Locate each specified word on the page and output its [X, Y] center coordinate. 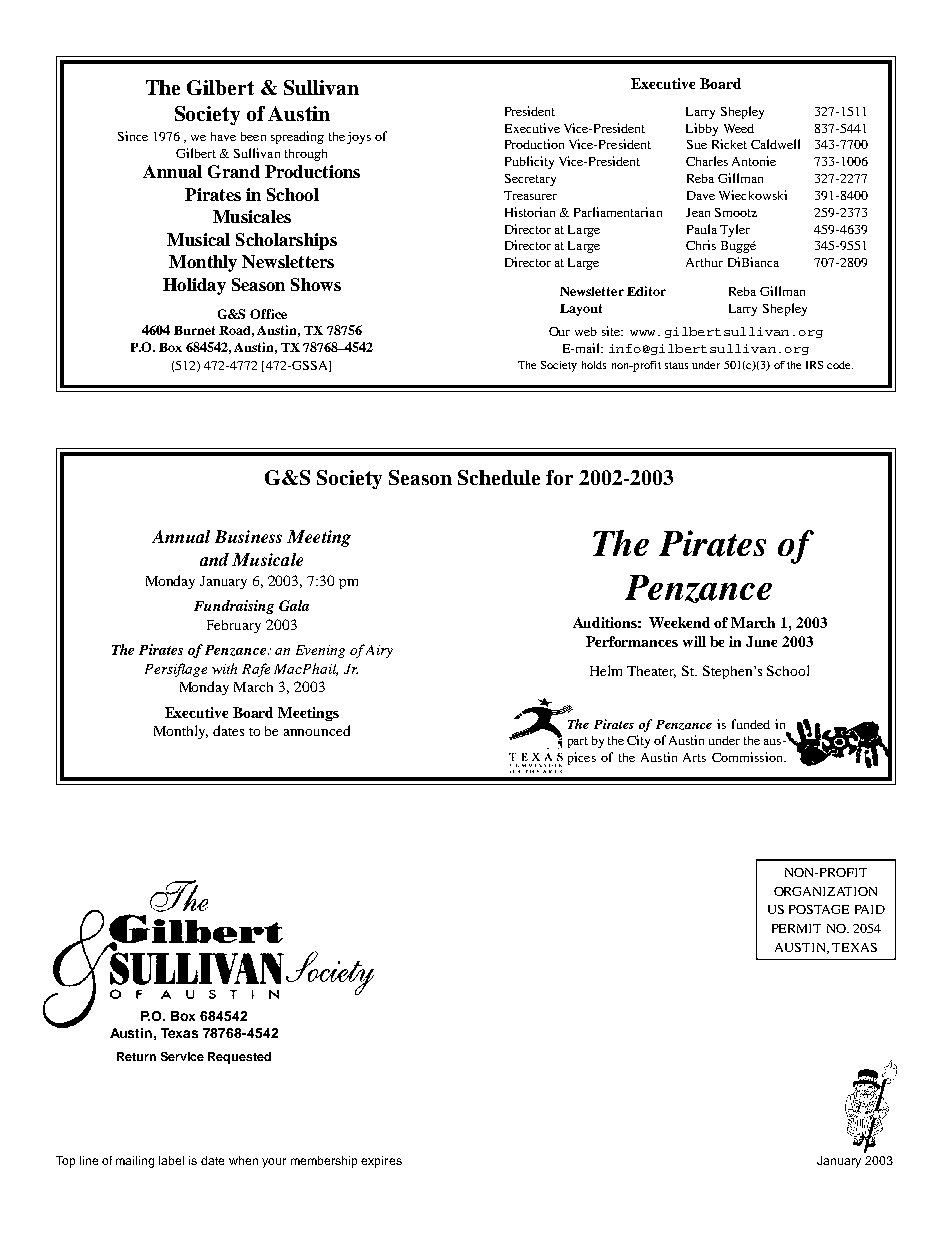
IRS [814, 365]
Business [248, 536]
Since [133, 136]
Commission [748, 757]
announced [317, 730]
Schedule [499, 477]
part [578, 742]
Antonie [754, 161]
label [171, 1160]
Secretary [530, 180]
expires [381, 1162]
